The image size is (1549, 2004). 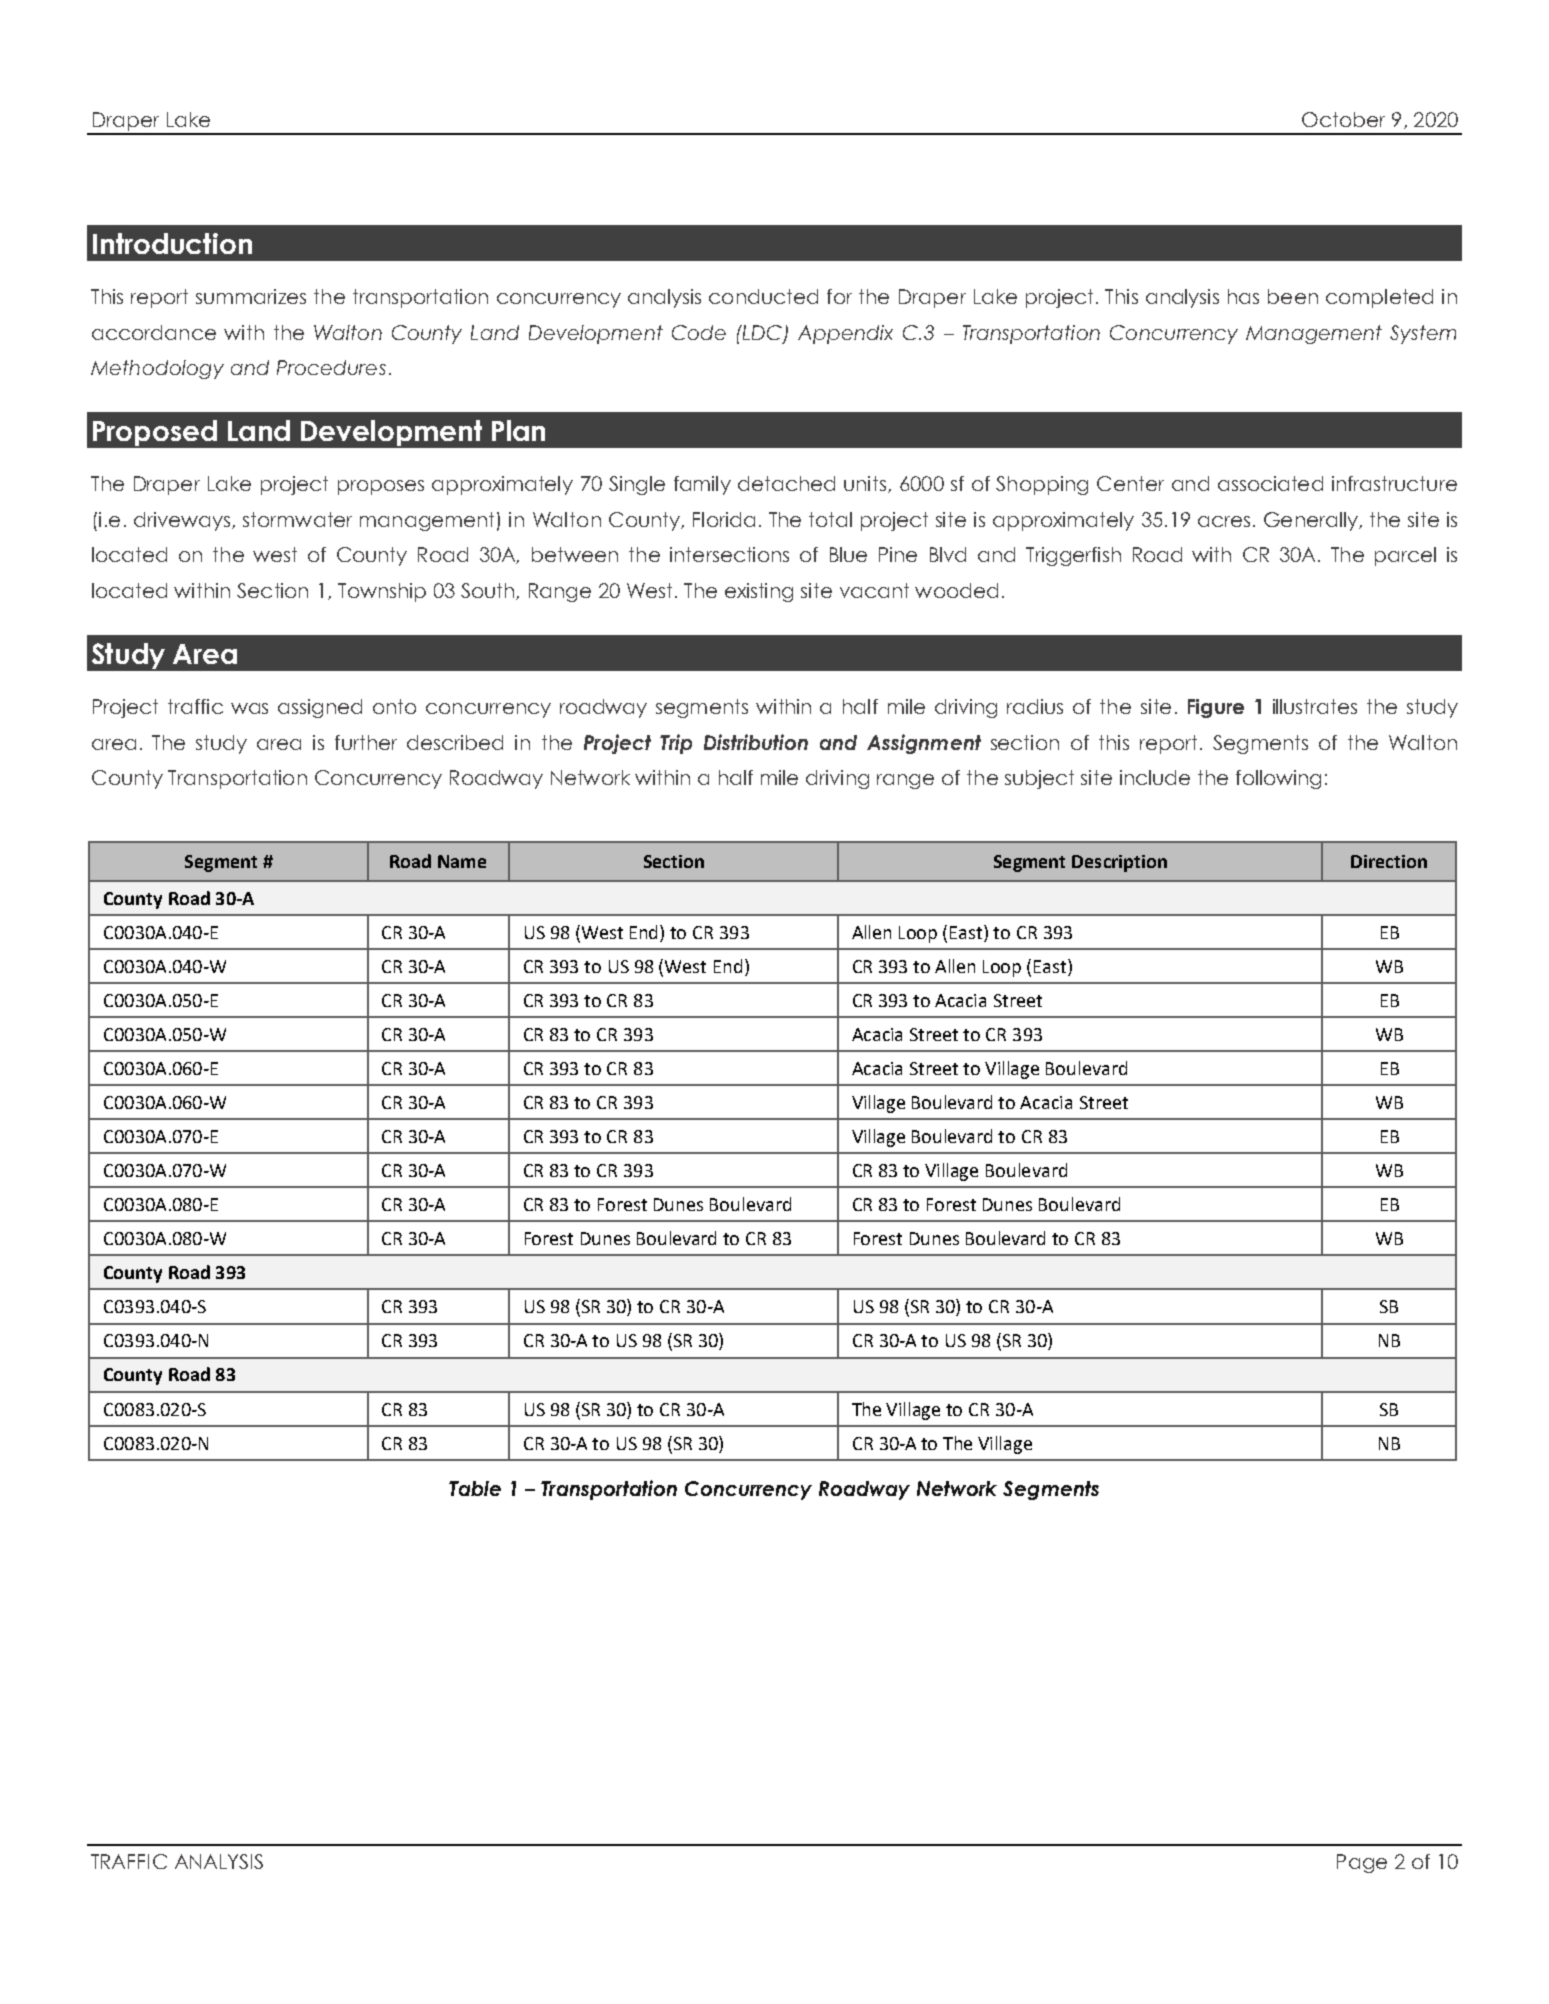 What do you see at coordinates (462, 861) in the screenshot?
I see `Name` at bounding box center [462, 861].
